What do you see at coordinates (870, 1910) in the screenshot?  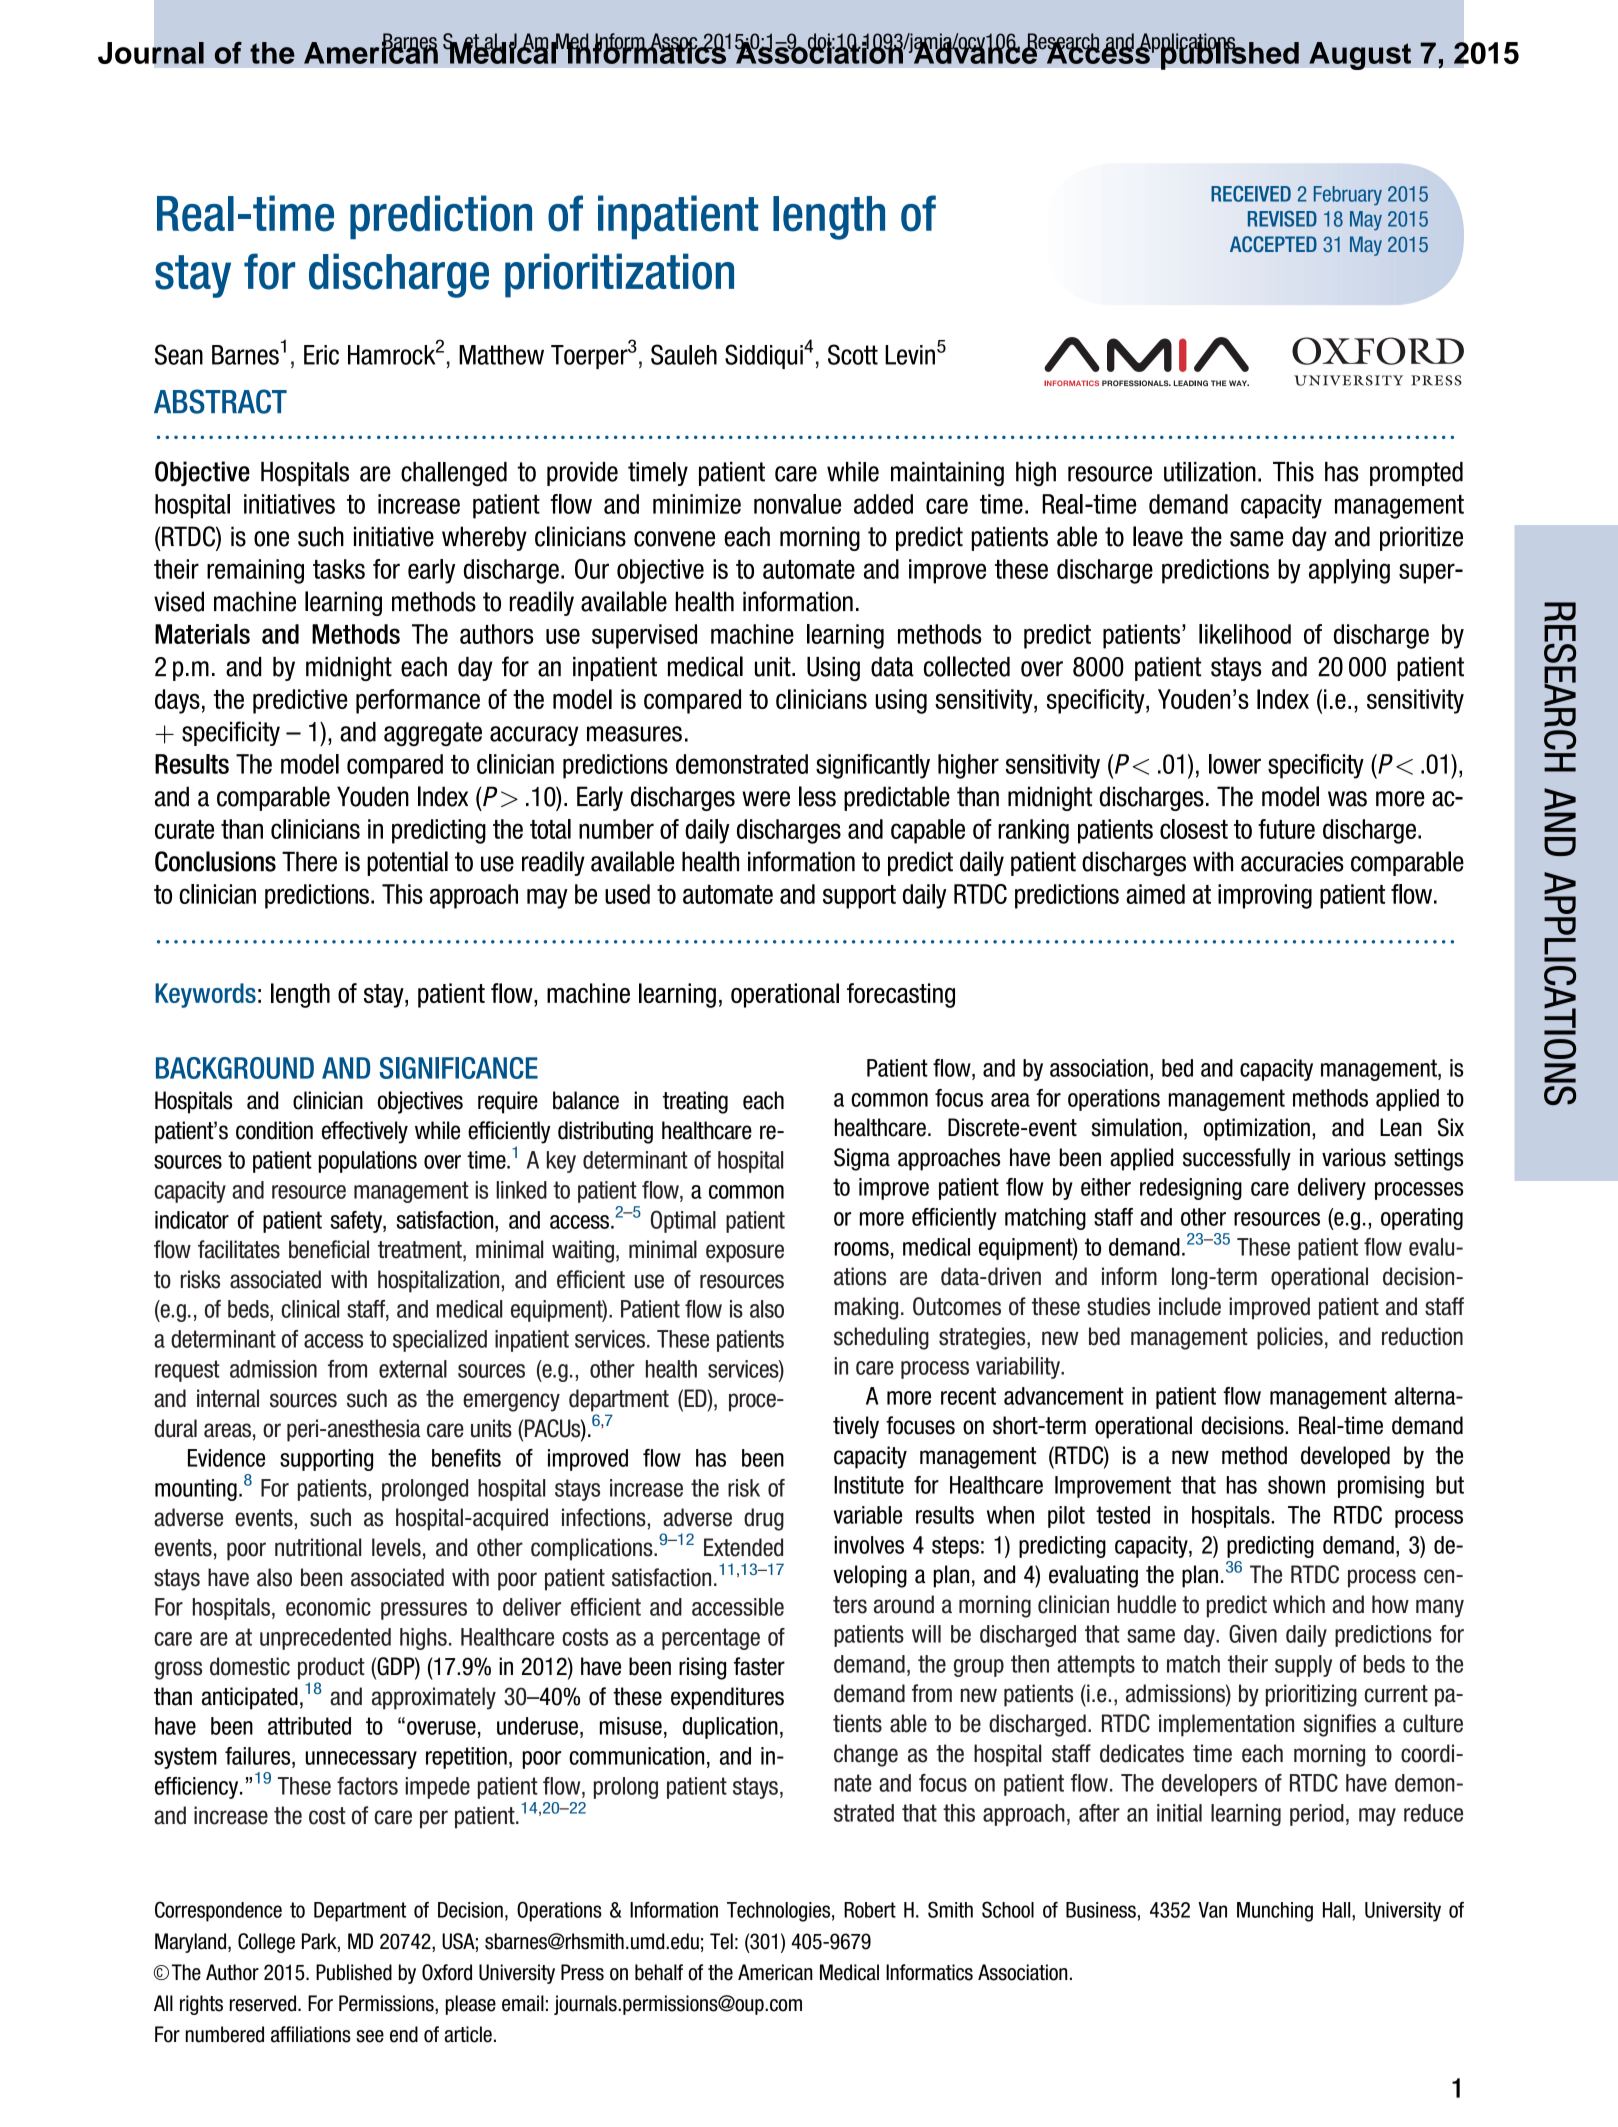 I see `Robert` at bounding box center [870, 1910].
